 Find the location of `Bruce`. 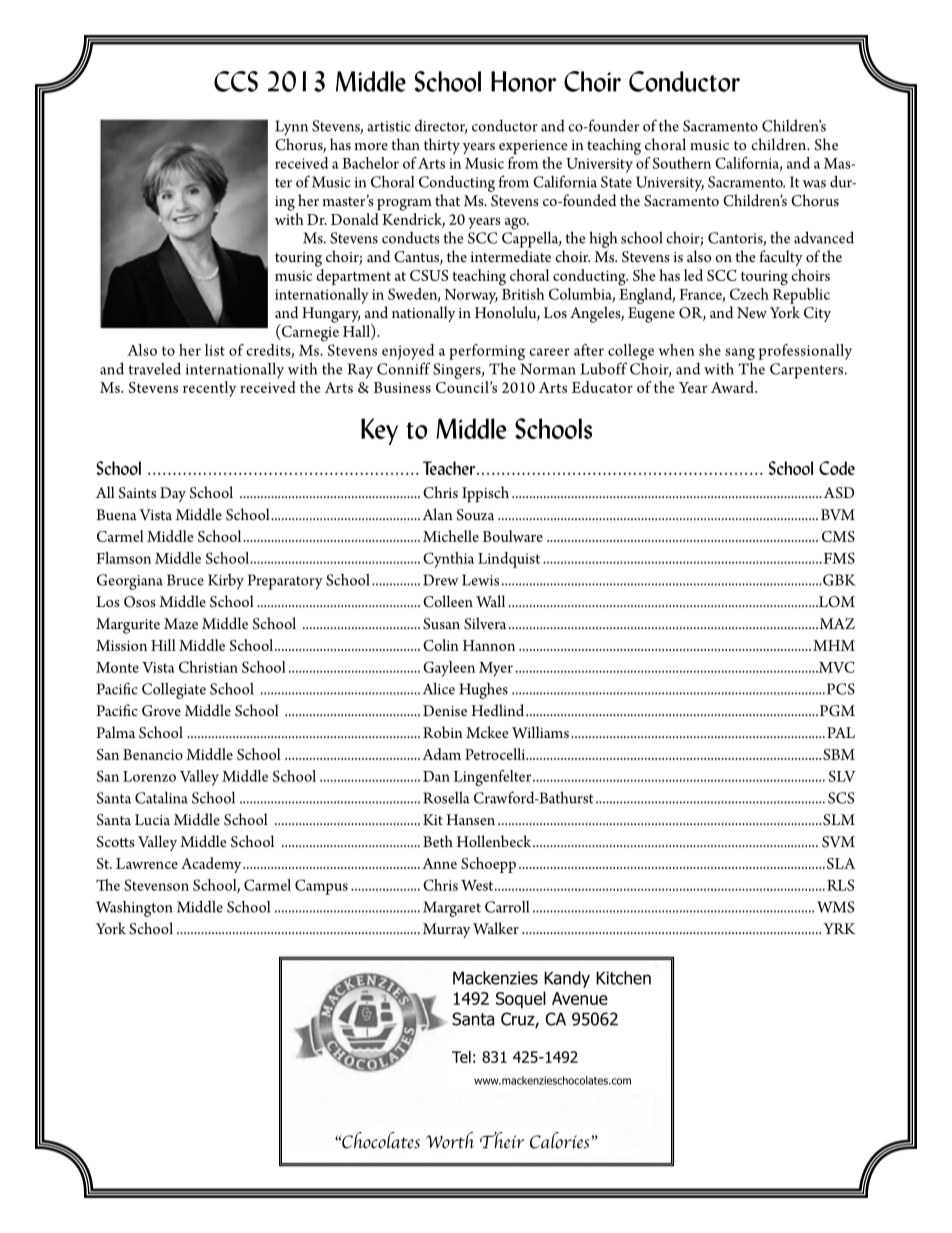

Bruce is located at coordinates (185, 580).
